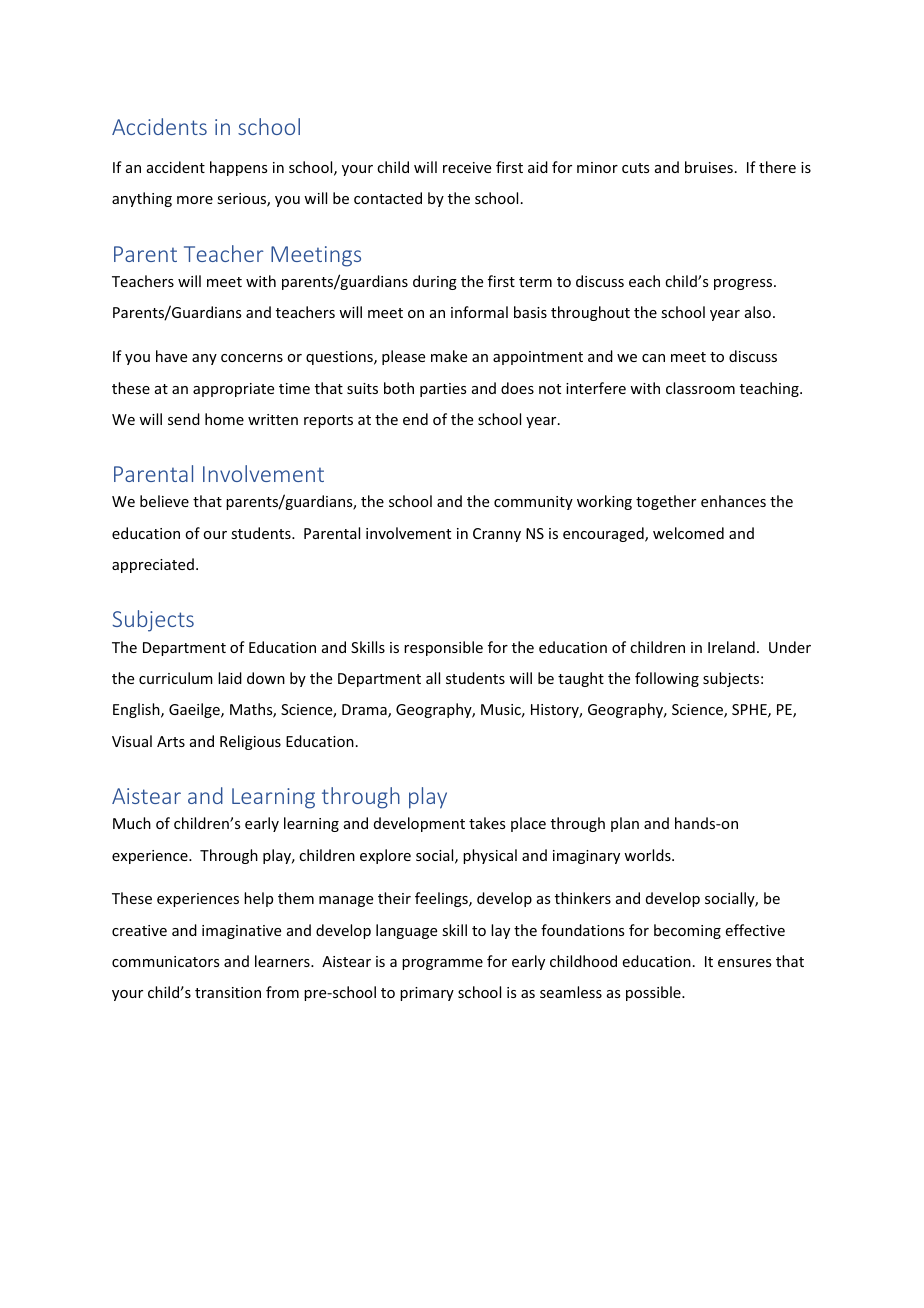 Image resolution: width=924 pixels, height=1308 pixels. I want to click on welcomed, so click(688, 533).
